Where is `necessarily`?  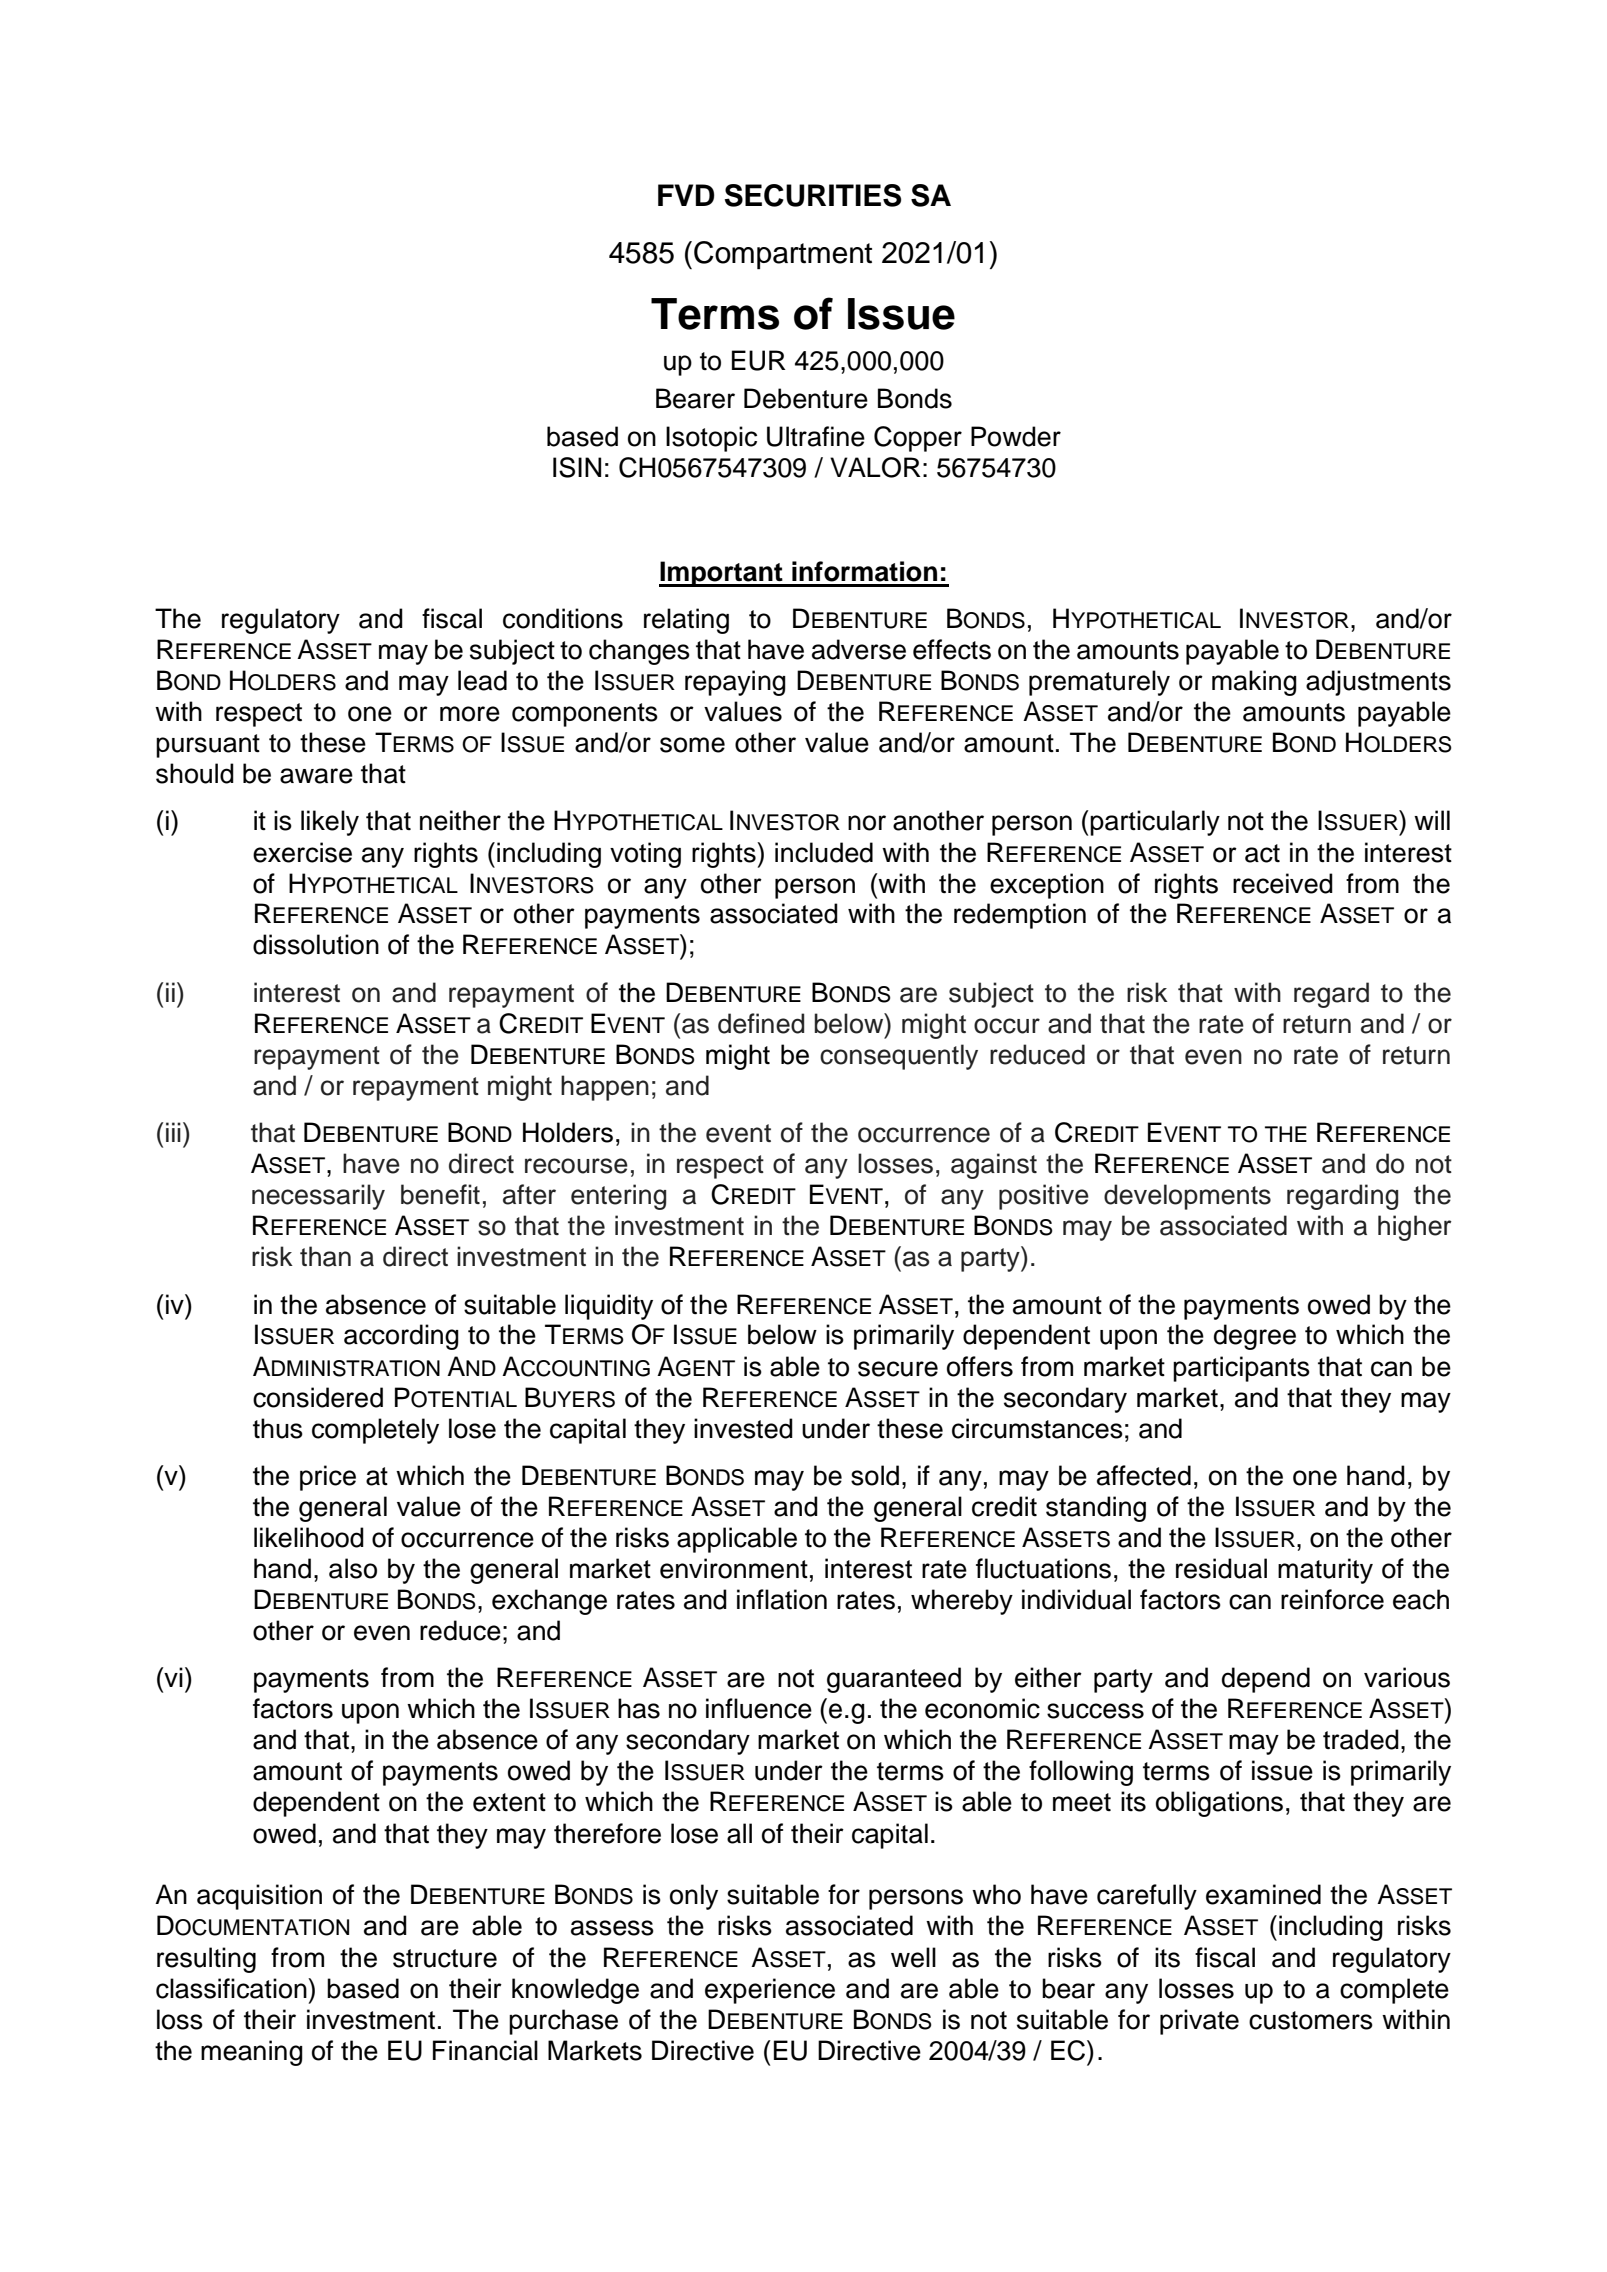 necessarily is located at coordinates (318, 1197).
